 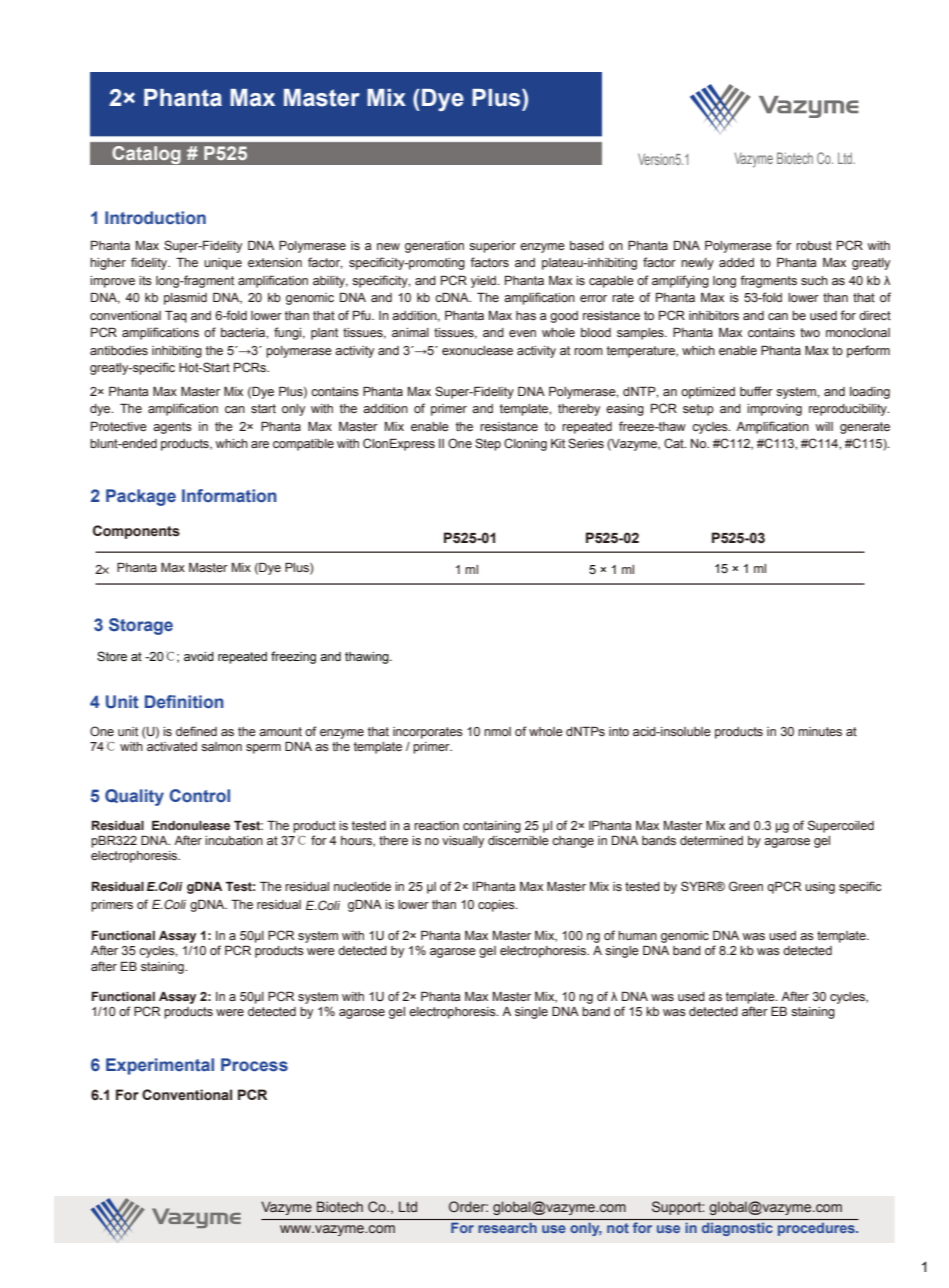 What do you see at coordinates (196, 731) in the screenshot?
I see `defined` at bounding box center [196, 731].
